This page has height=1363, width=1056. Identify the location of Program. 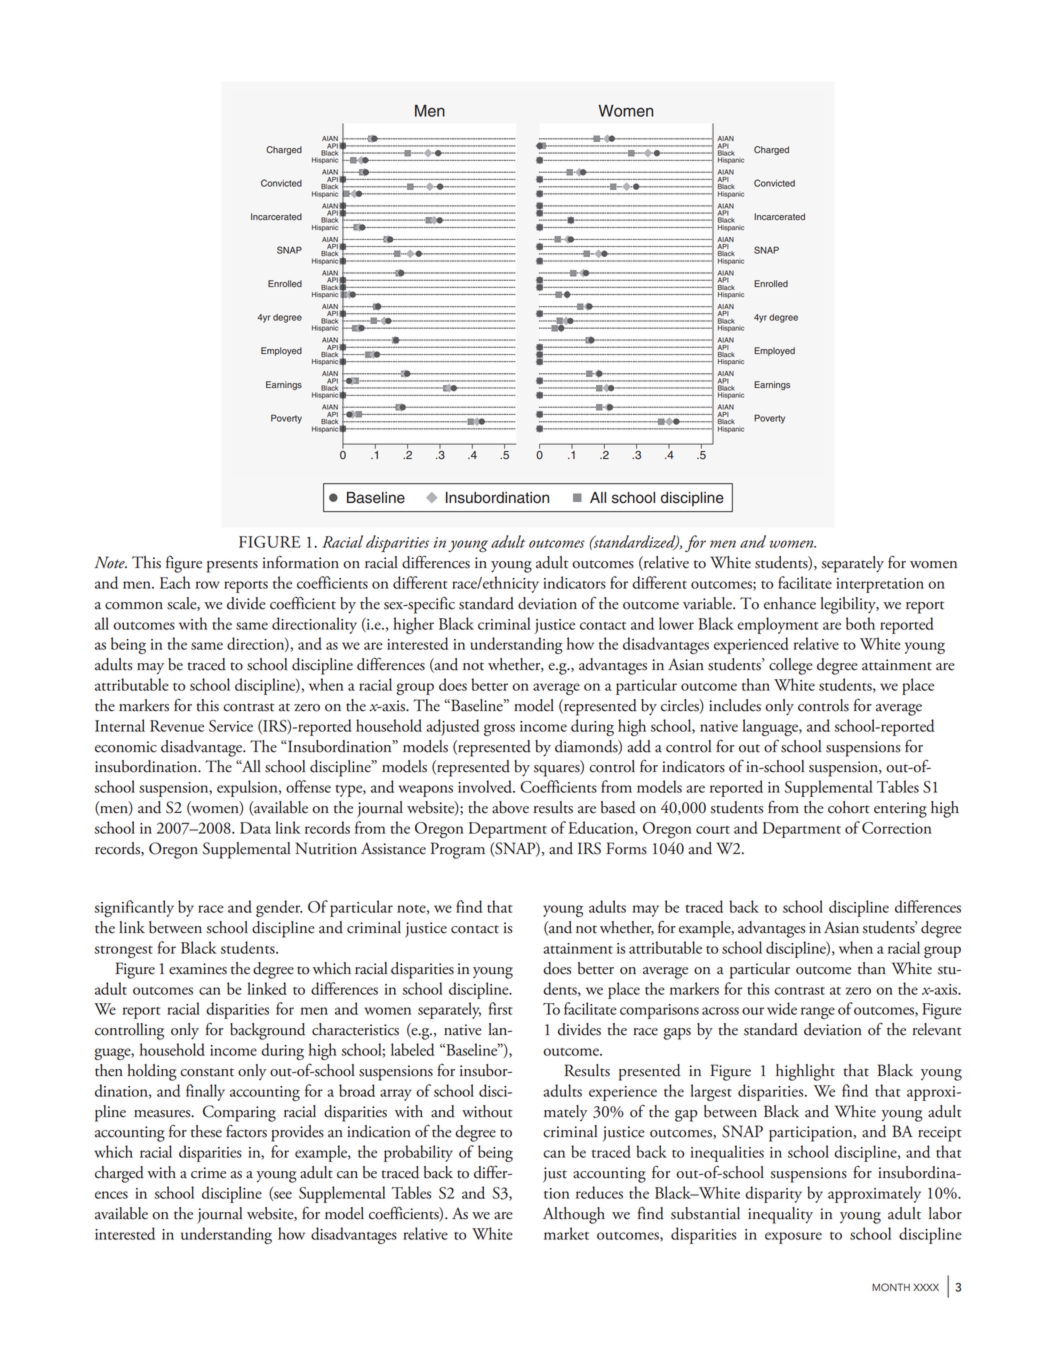
(458, 850).
